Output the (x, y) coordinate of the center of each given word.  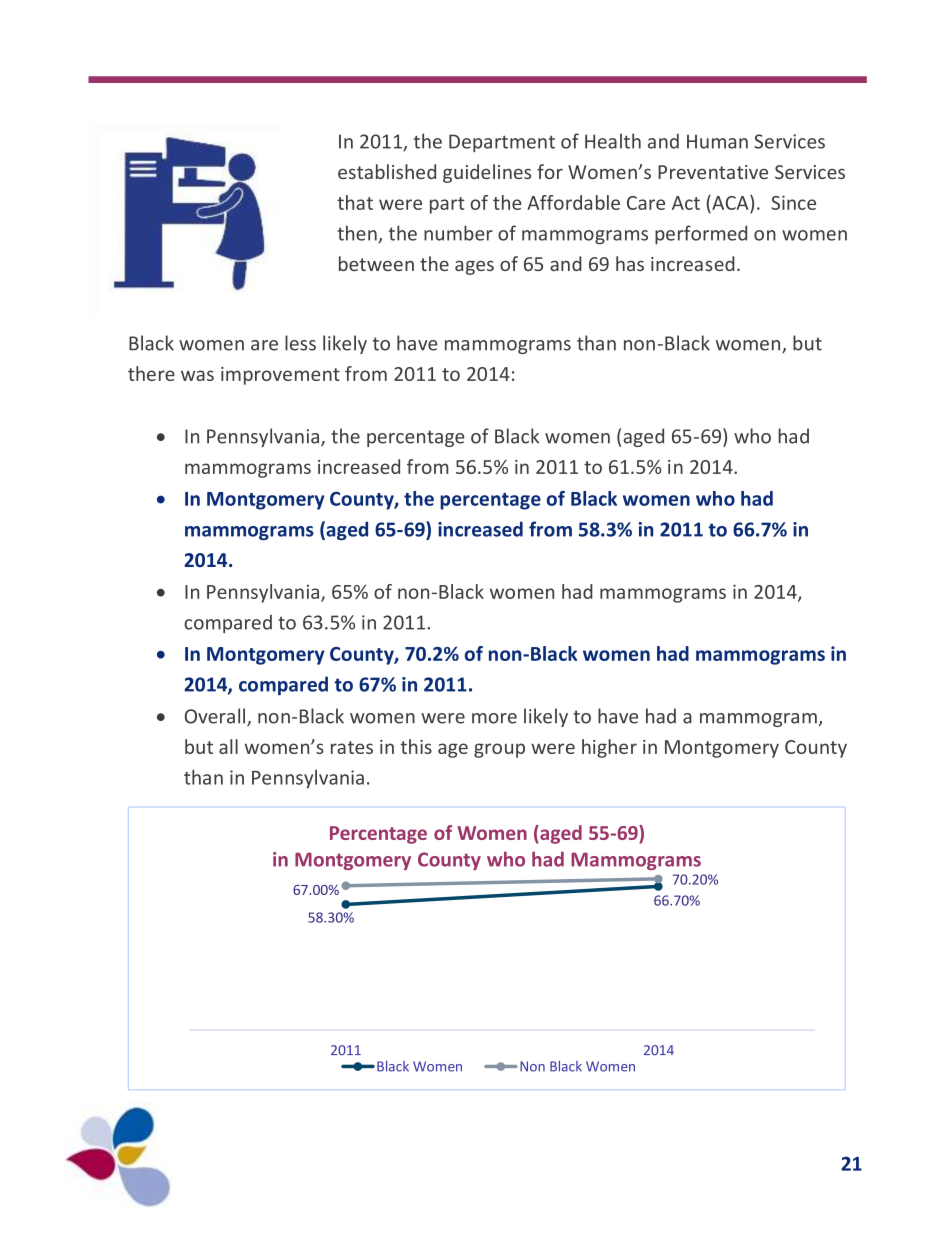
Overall (215, 716)
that (355, 202)
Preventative (713, 172)
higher (609, 748)
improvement (280, 376)
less (300, 343)
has (630, 263)
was (197, 375)
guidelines (487, 173)
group (499, 750)
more (494, 718)
